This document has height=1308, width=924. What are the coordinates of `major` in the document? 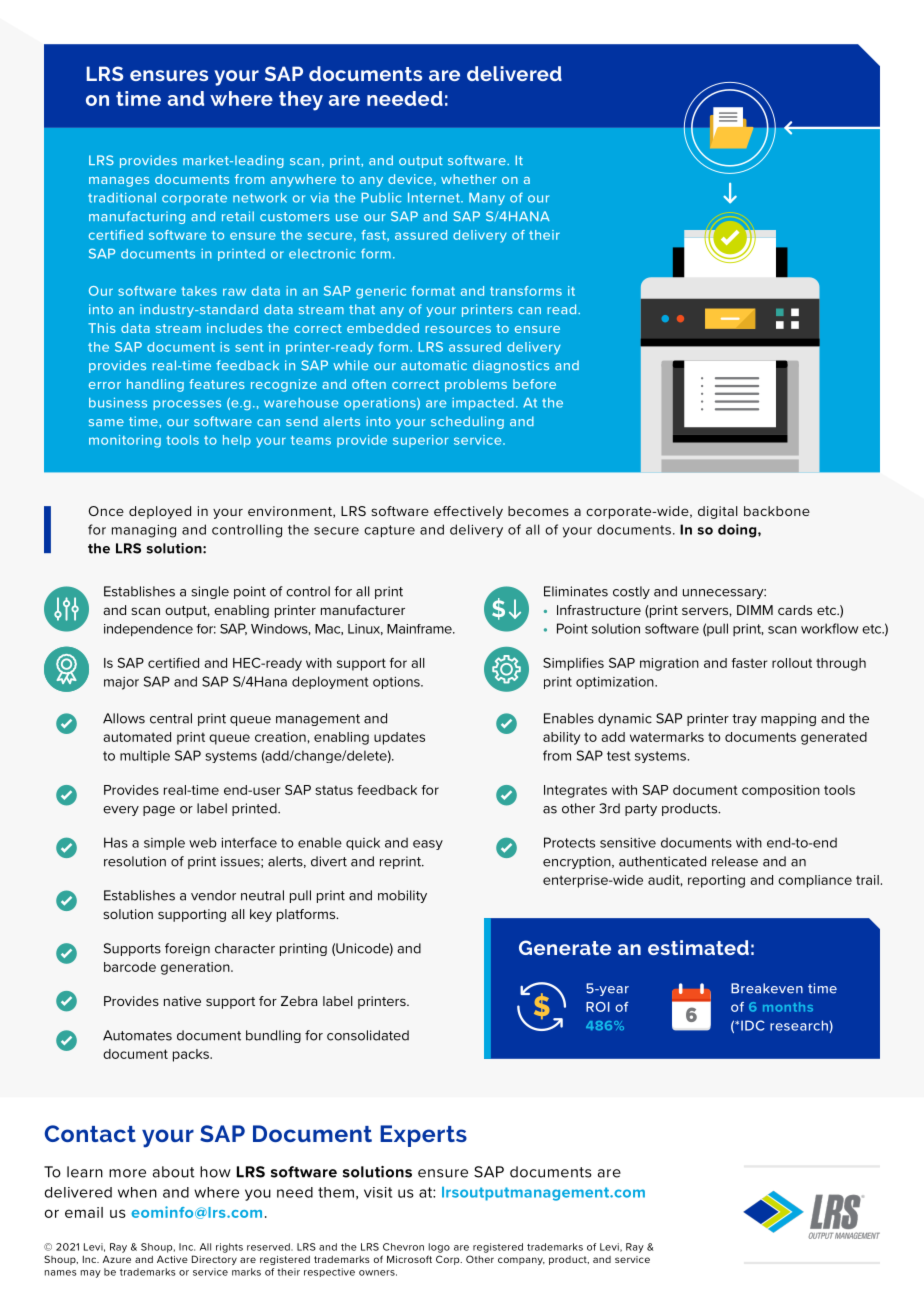 It's located at (121, 683).
